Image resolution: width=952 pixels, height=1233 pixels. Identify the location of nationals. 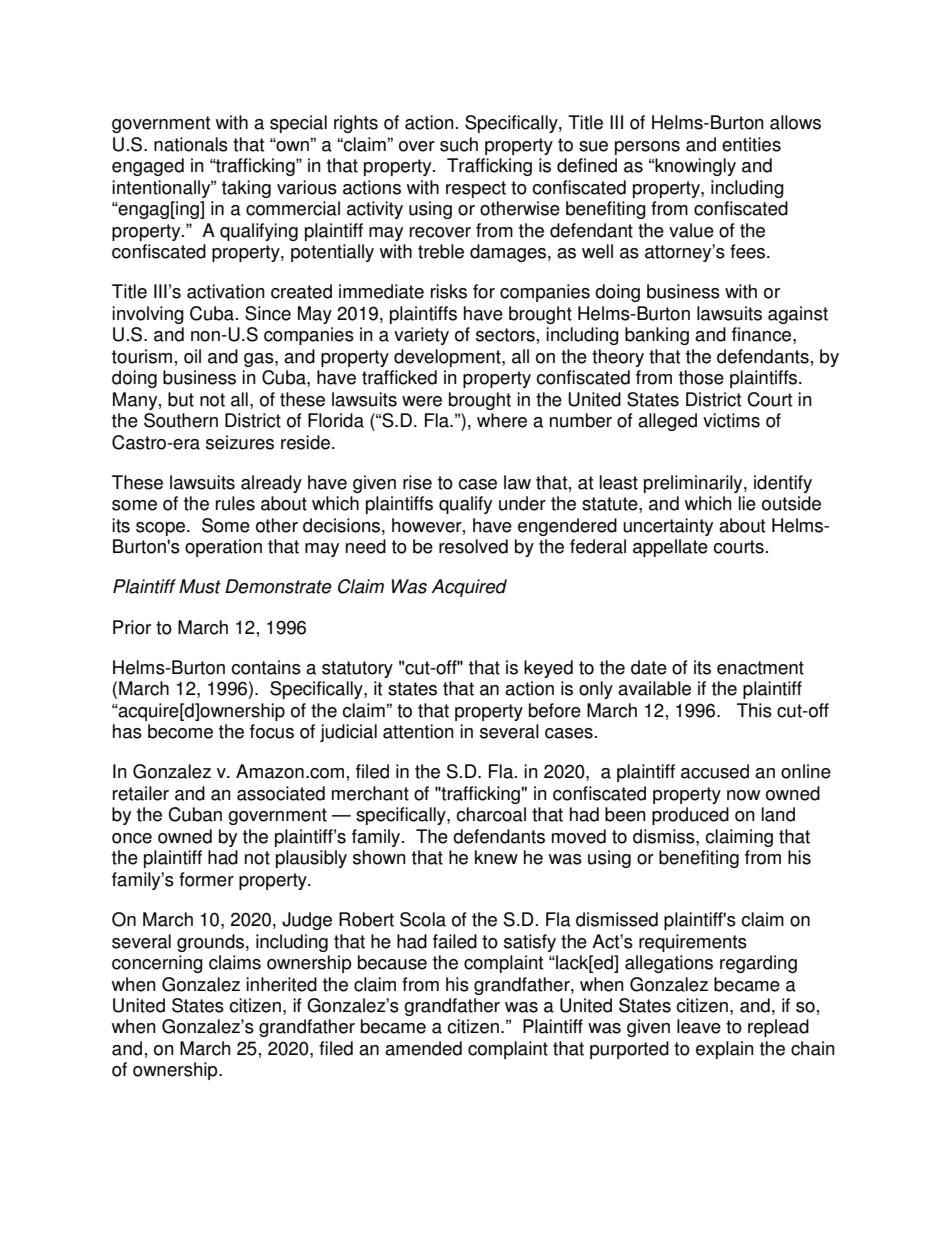
(191, 144).
